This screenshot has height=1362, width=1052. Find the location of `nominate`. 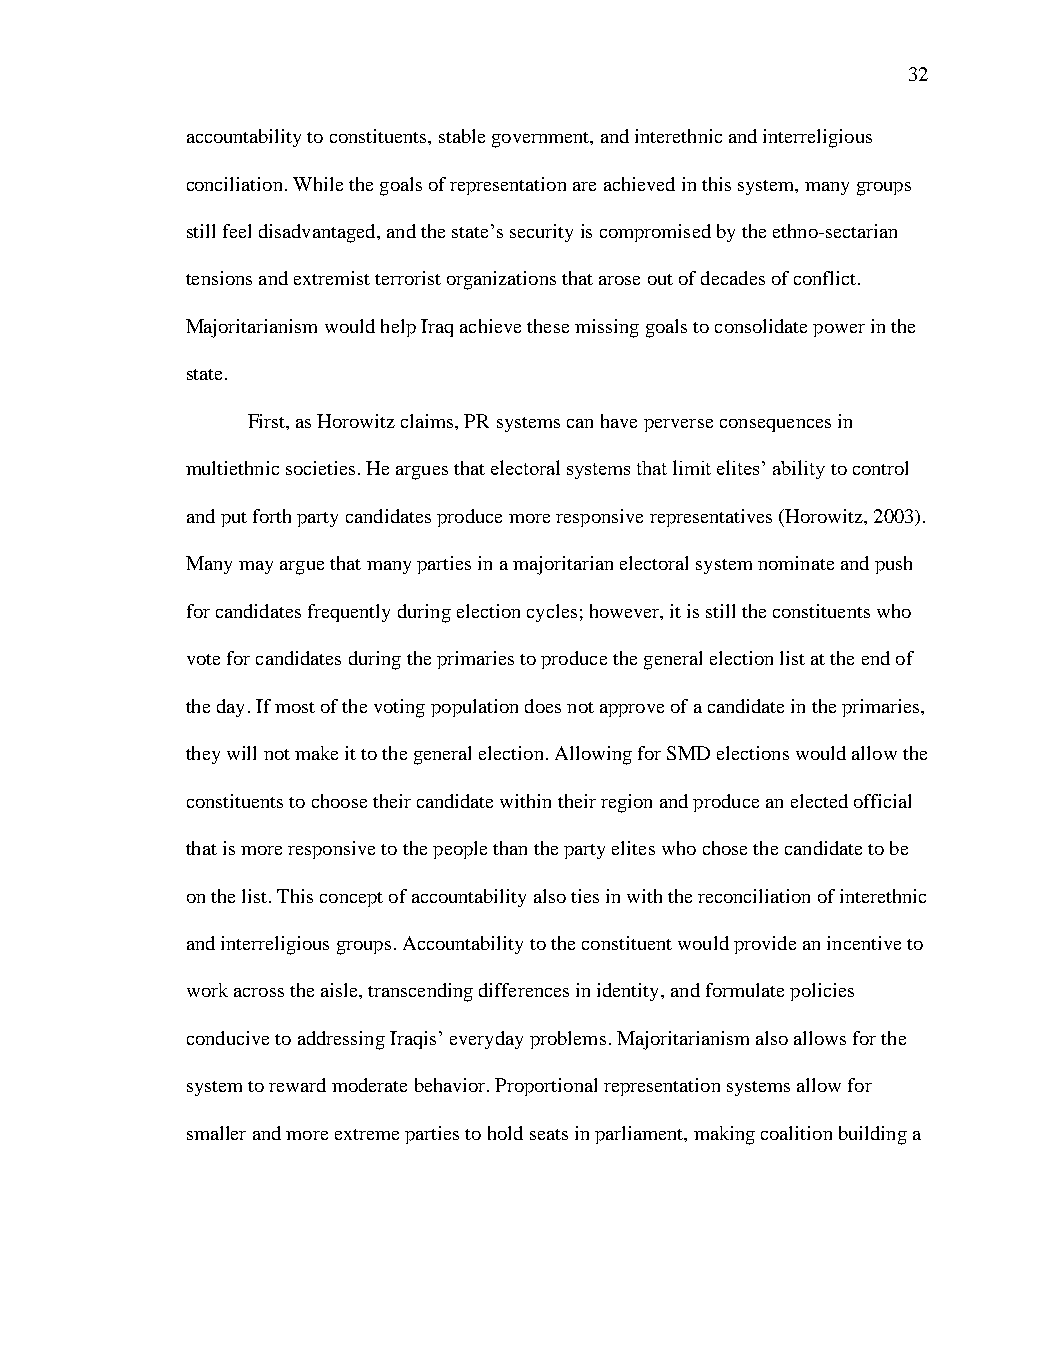

nominate is located at coordinates (796, 563).
